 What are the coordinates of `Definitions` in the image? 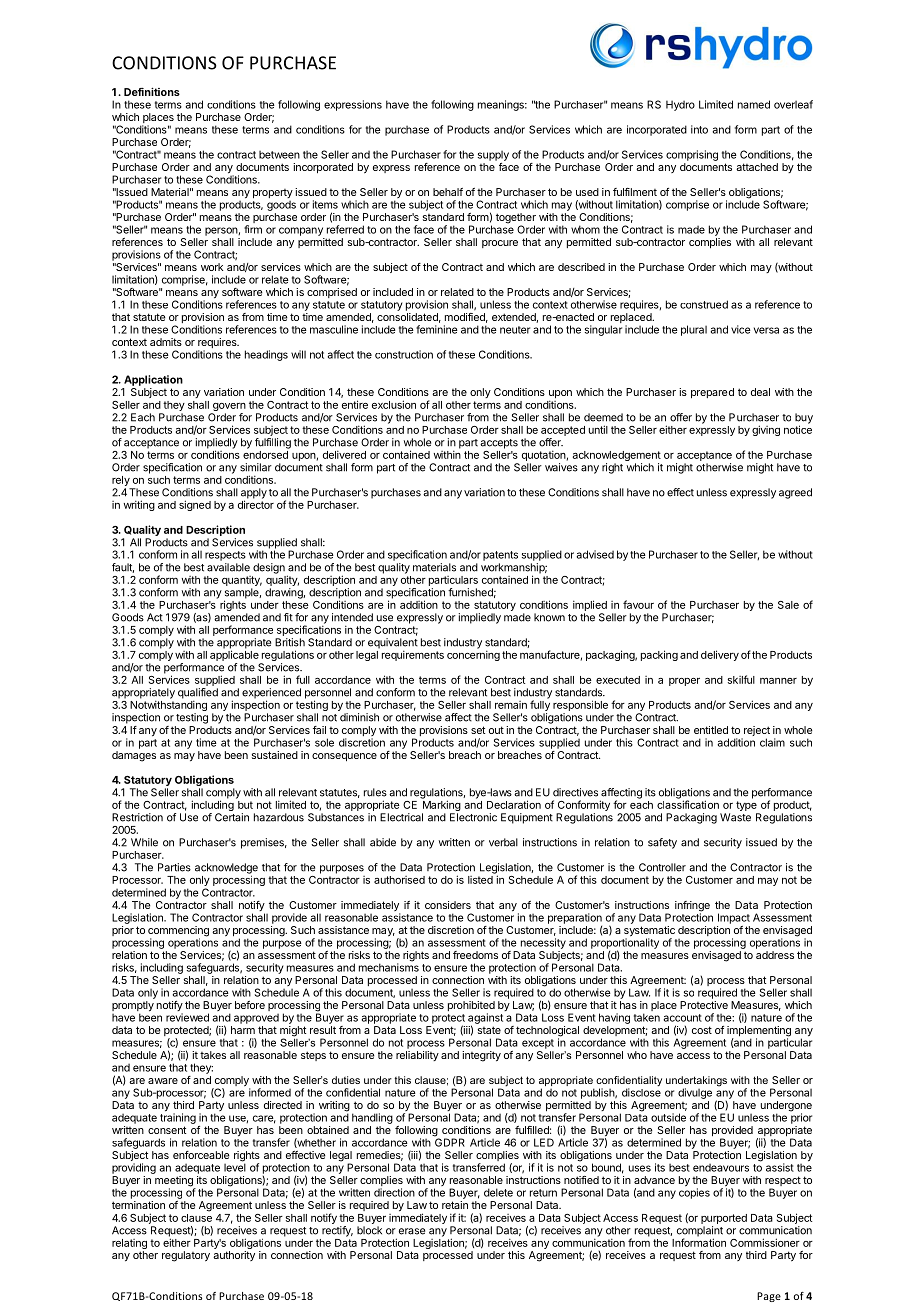 It's located at (152, 91).
